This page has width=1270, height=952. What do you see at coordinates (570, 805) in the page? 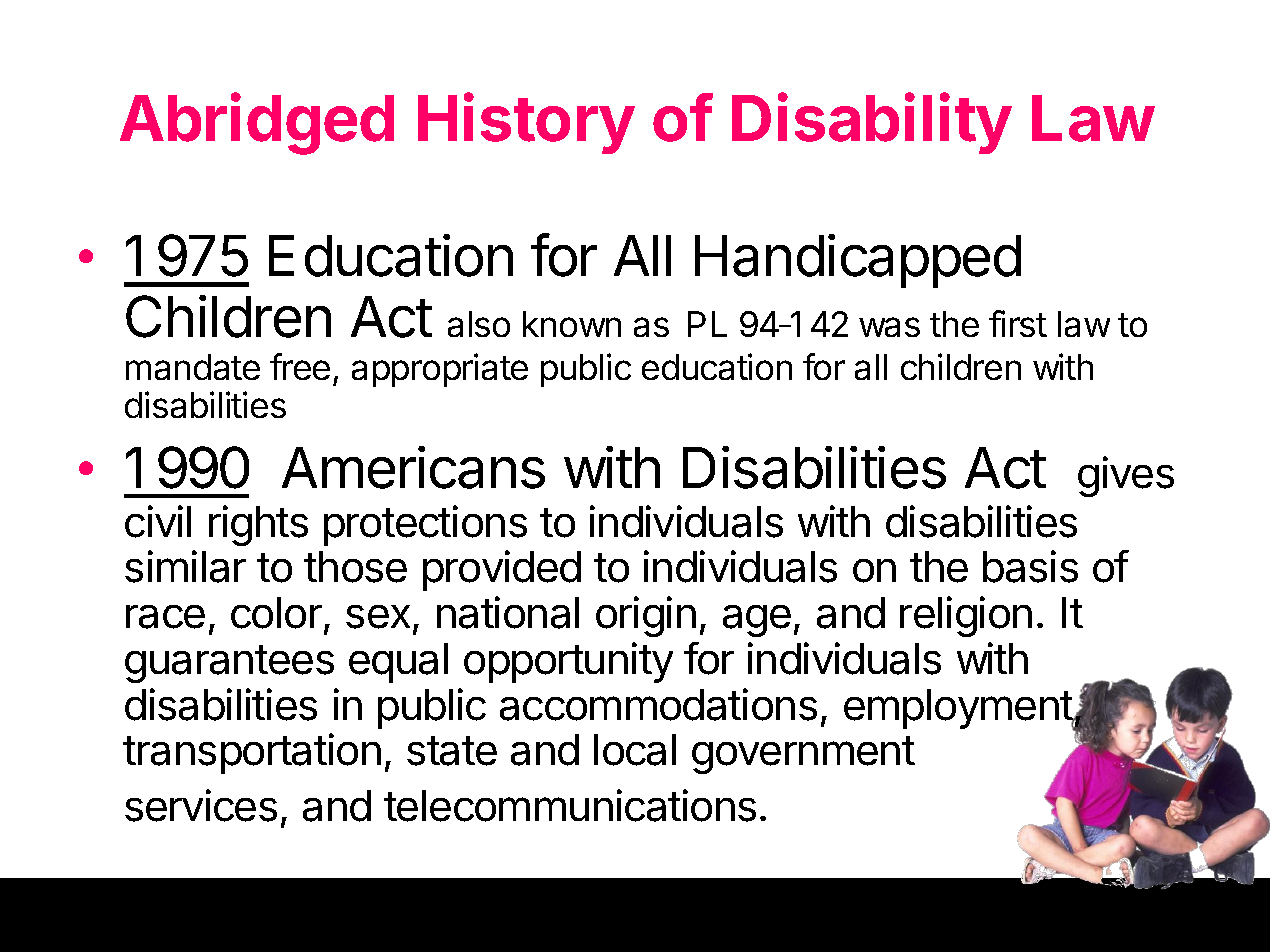
I see `telecommunications` at bounding box center [570, 805].
